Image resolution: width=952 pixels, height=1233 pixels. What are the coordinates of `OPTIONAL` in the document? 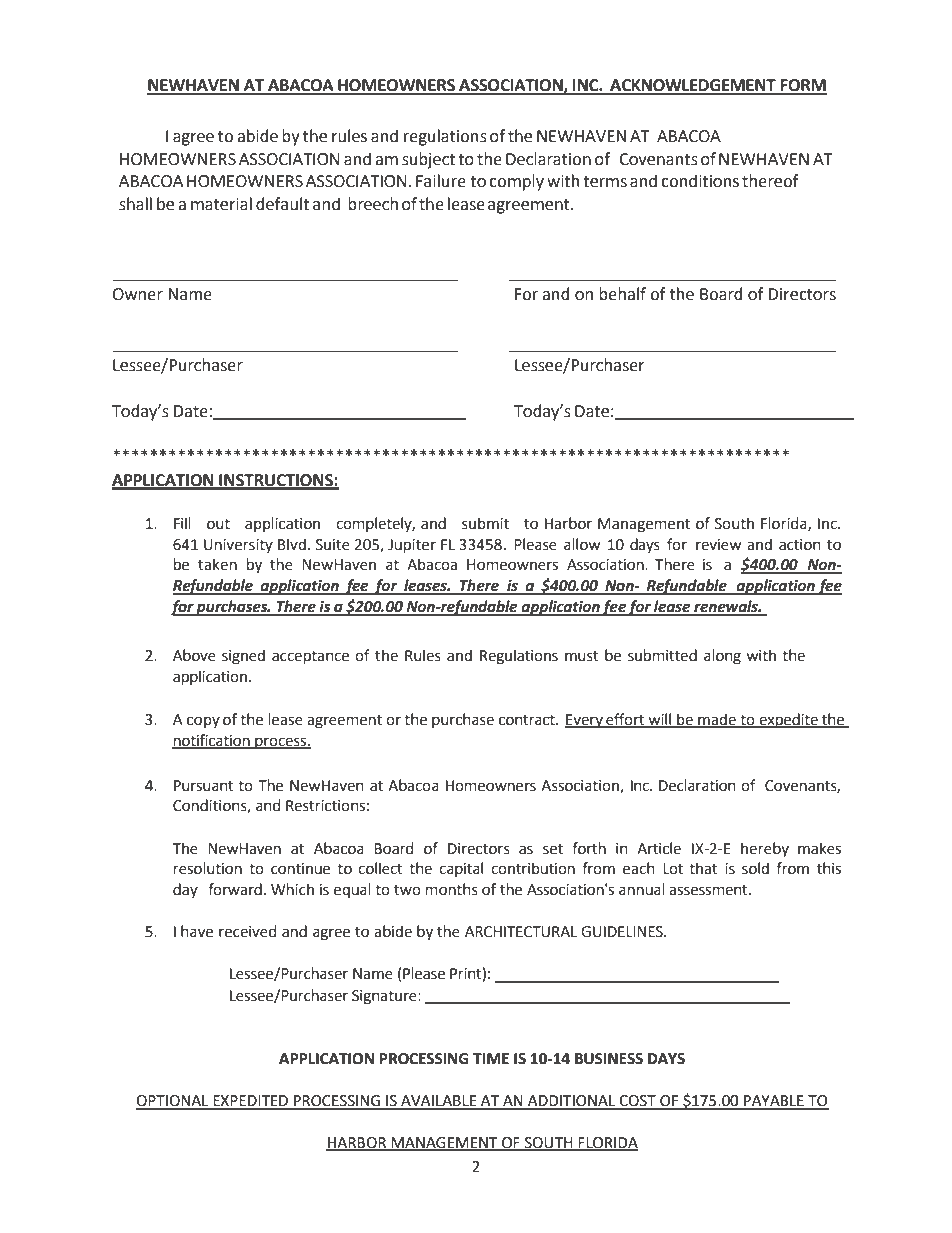 It's located at (173, 1102).
